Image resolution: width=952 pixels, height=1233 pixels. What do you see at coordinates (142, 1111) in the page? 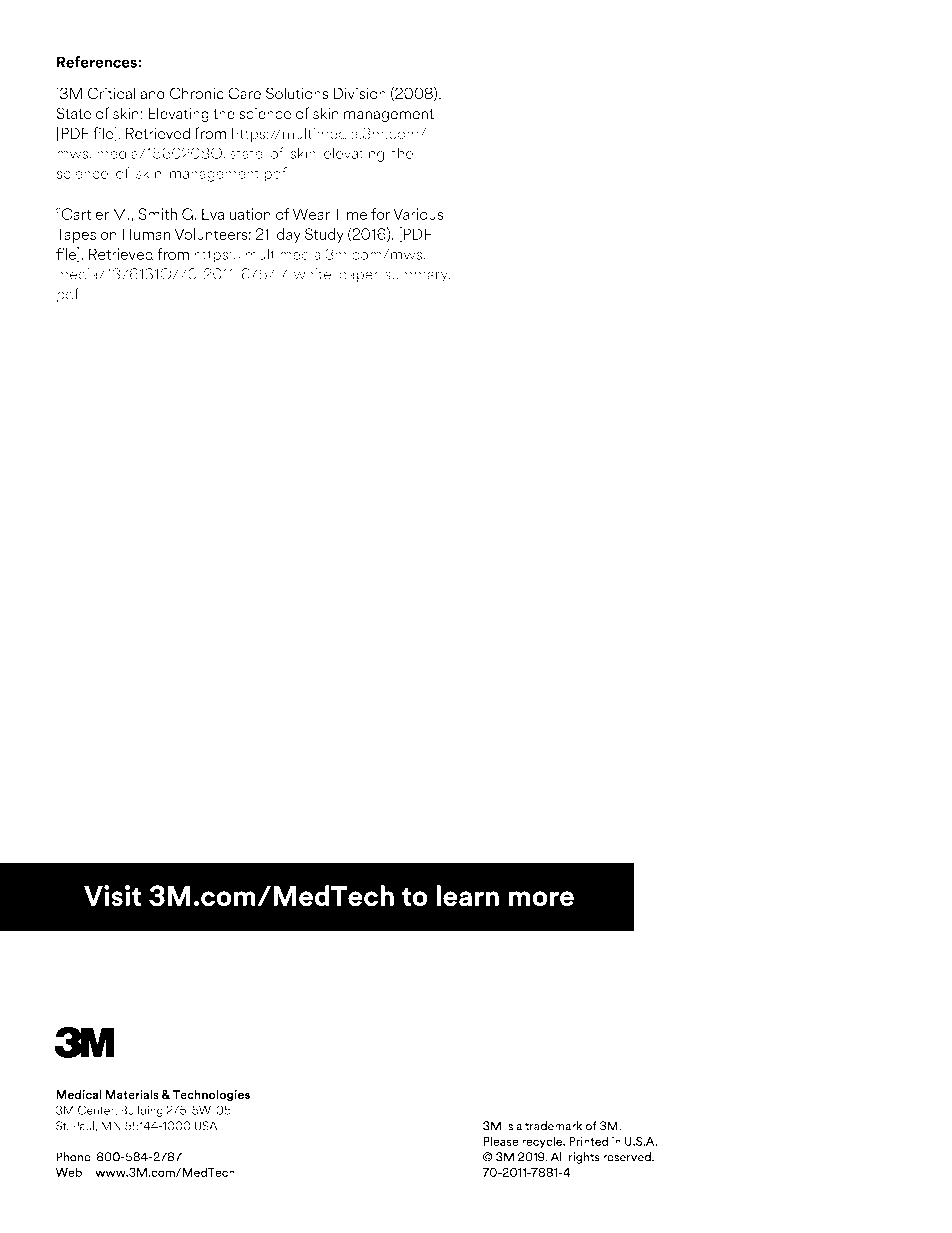
I see `Building` at bounding box center [142, 1111].
